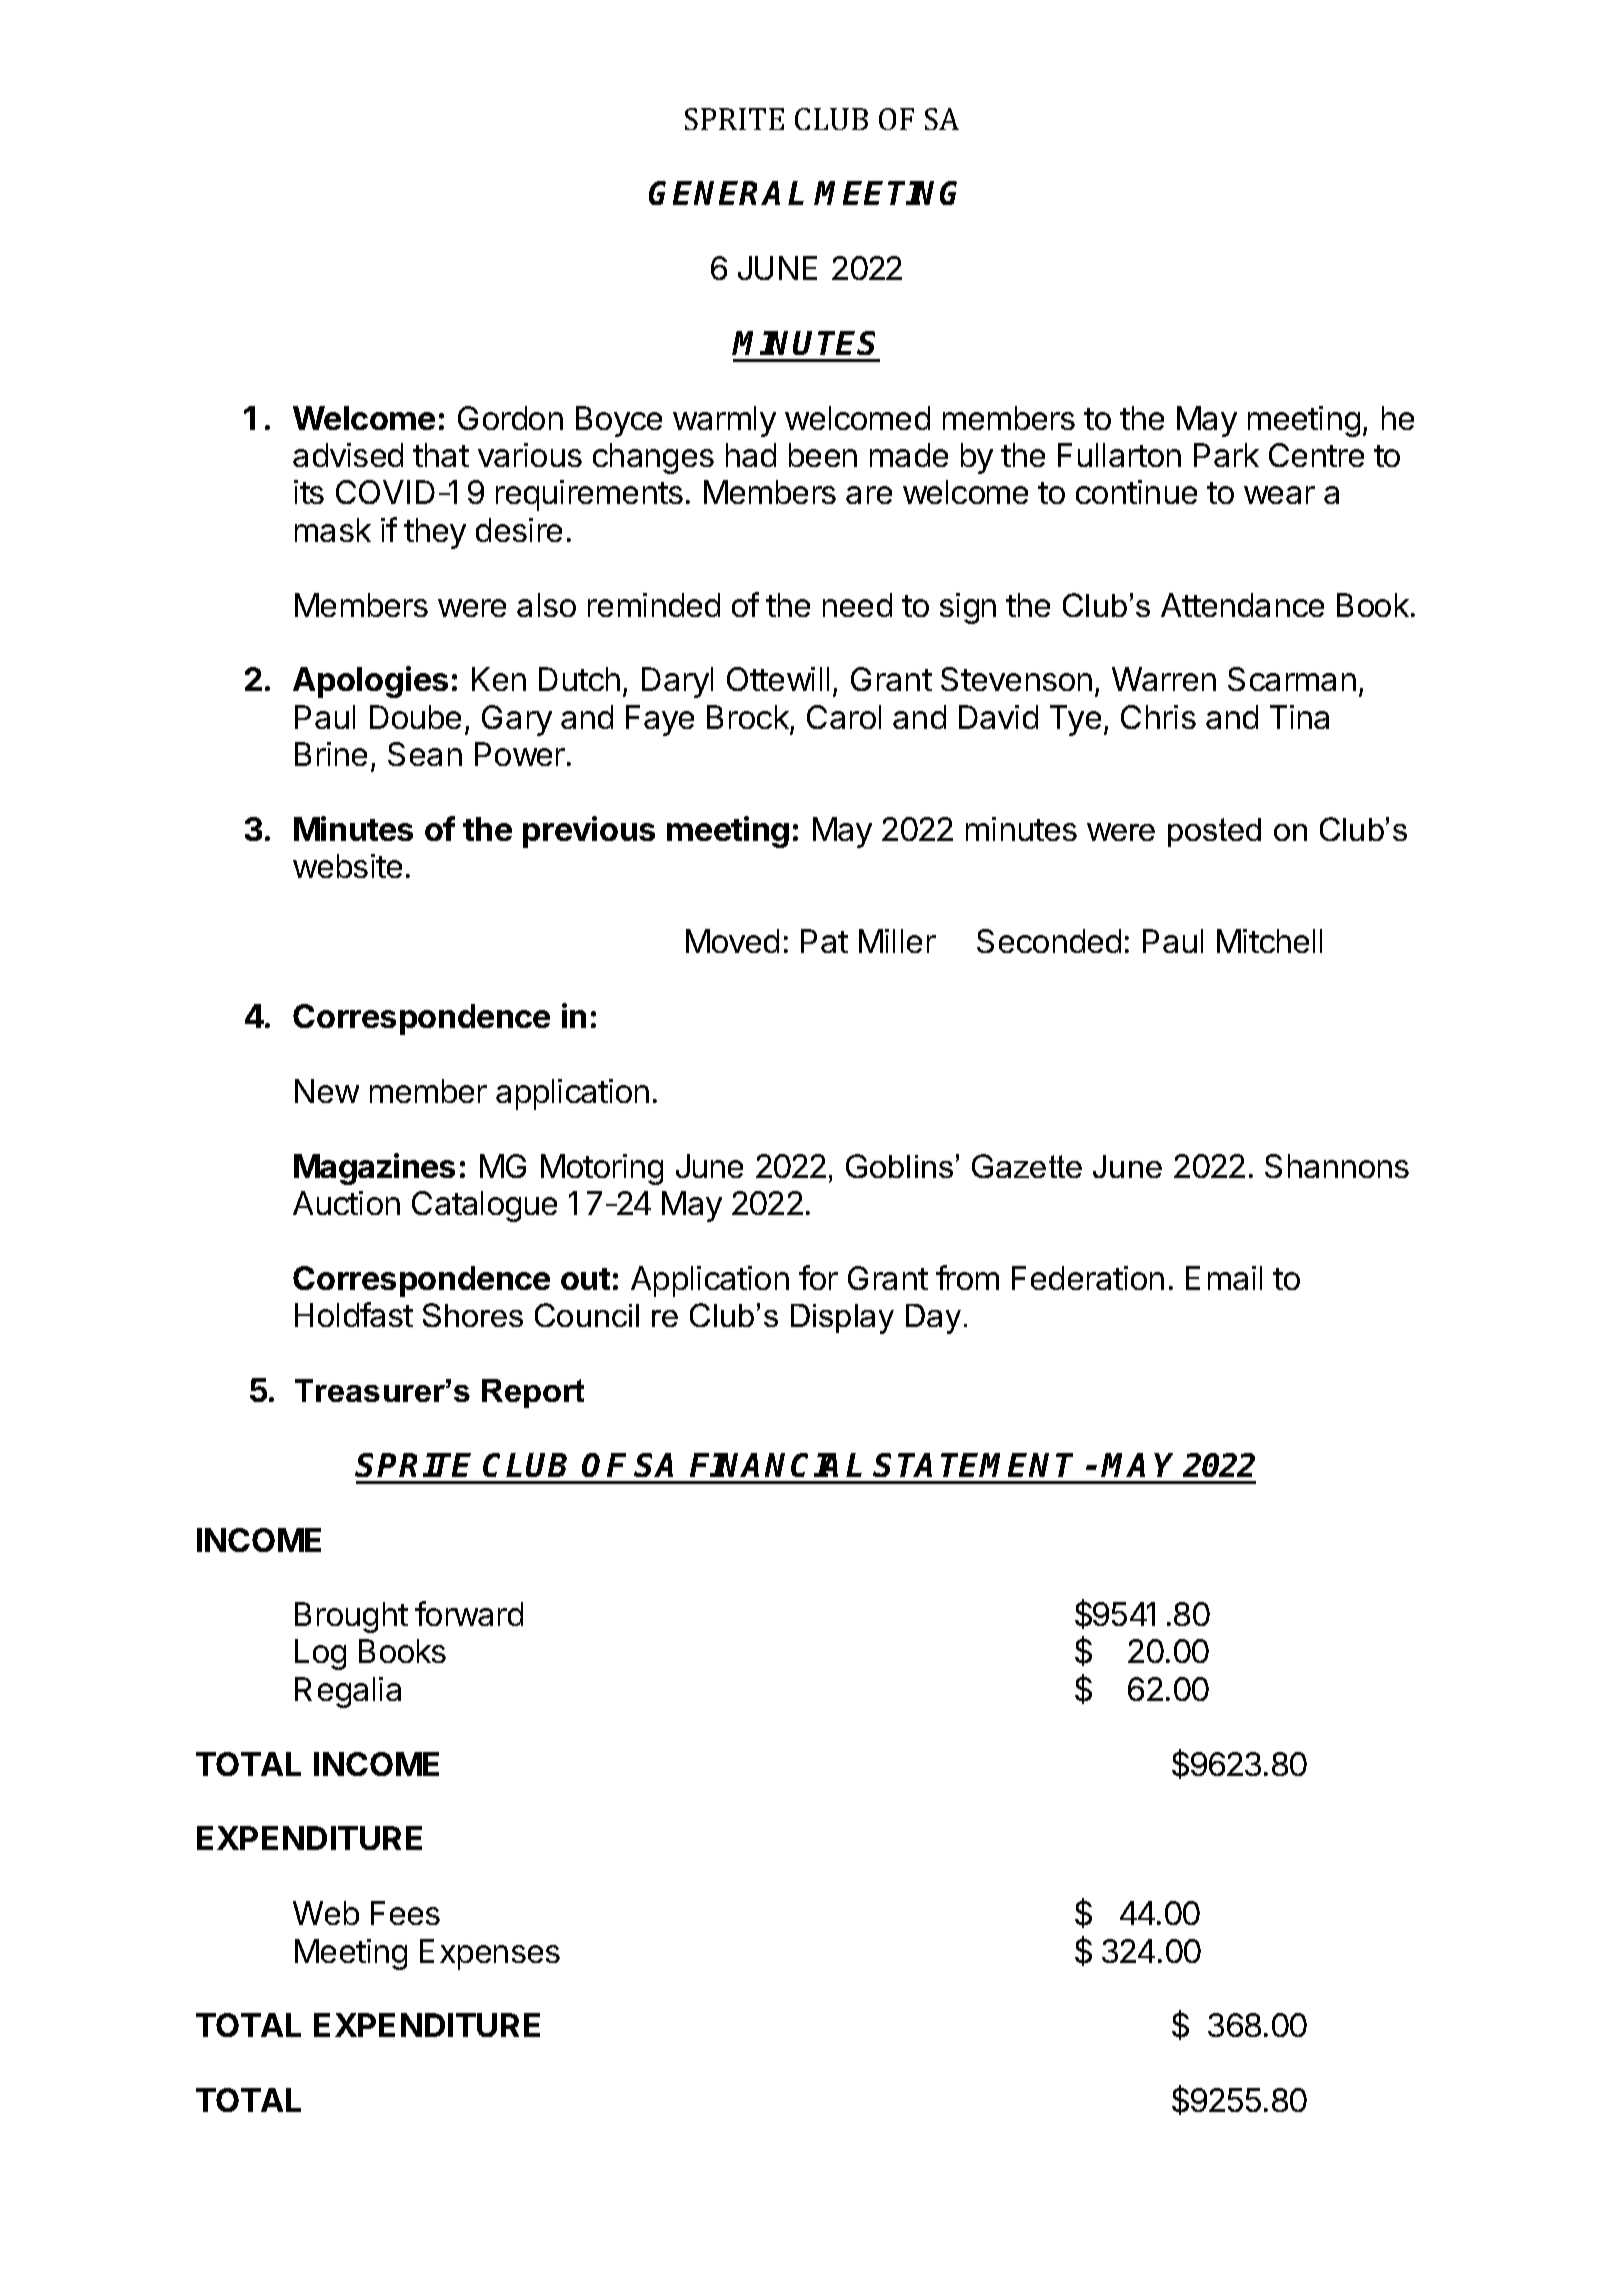 This screenshot has height=2281, width=1612. What do you see at coordinates (425, 754) in the screenshot?
I see `Sean` at bounding box center [425, 754].
